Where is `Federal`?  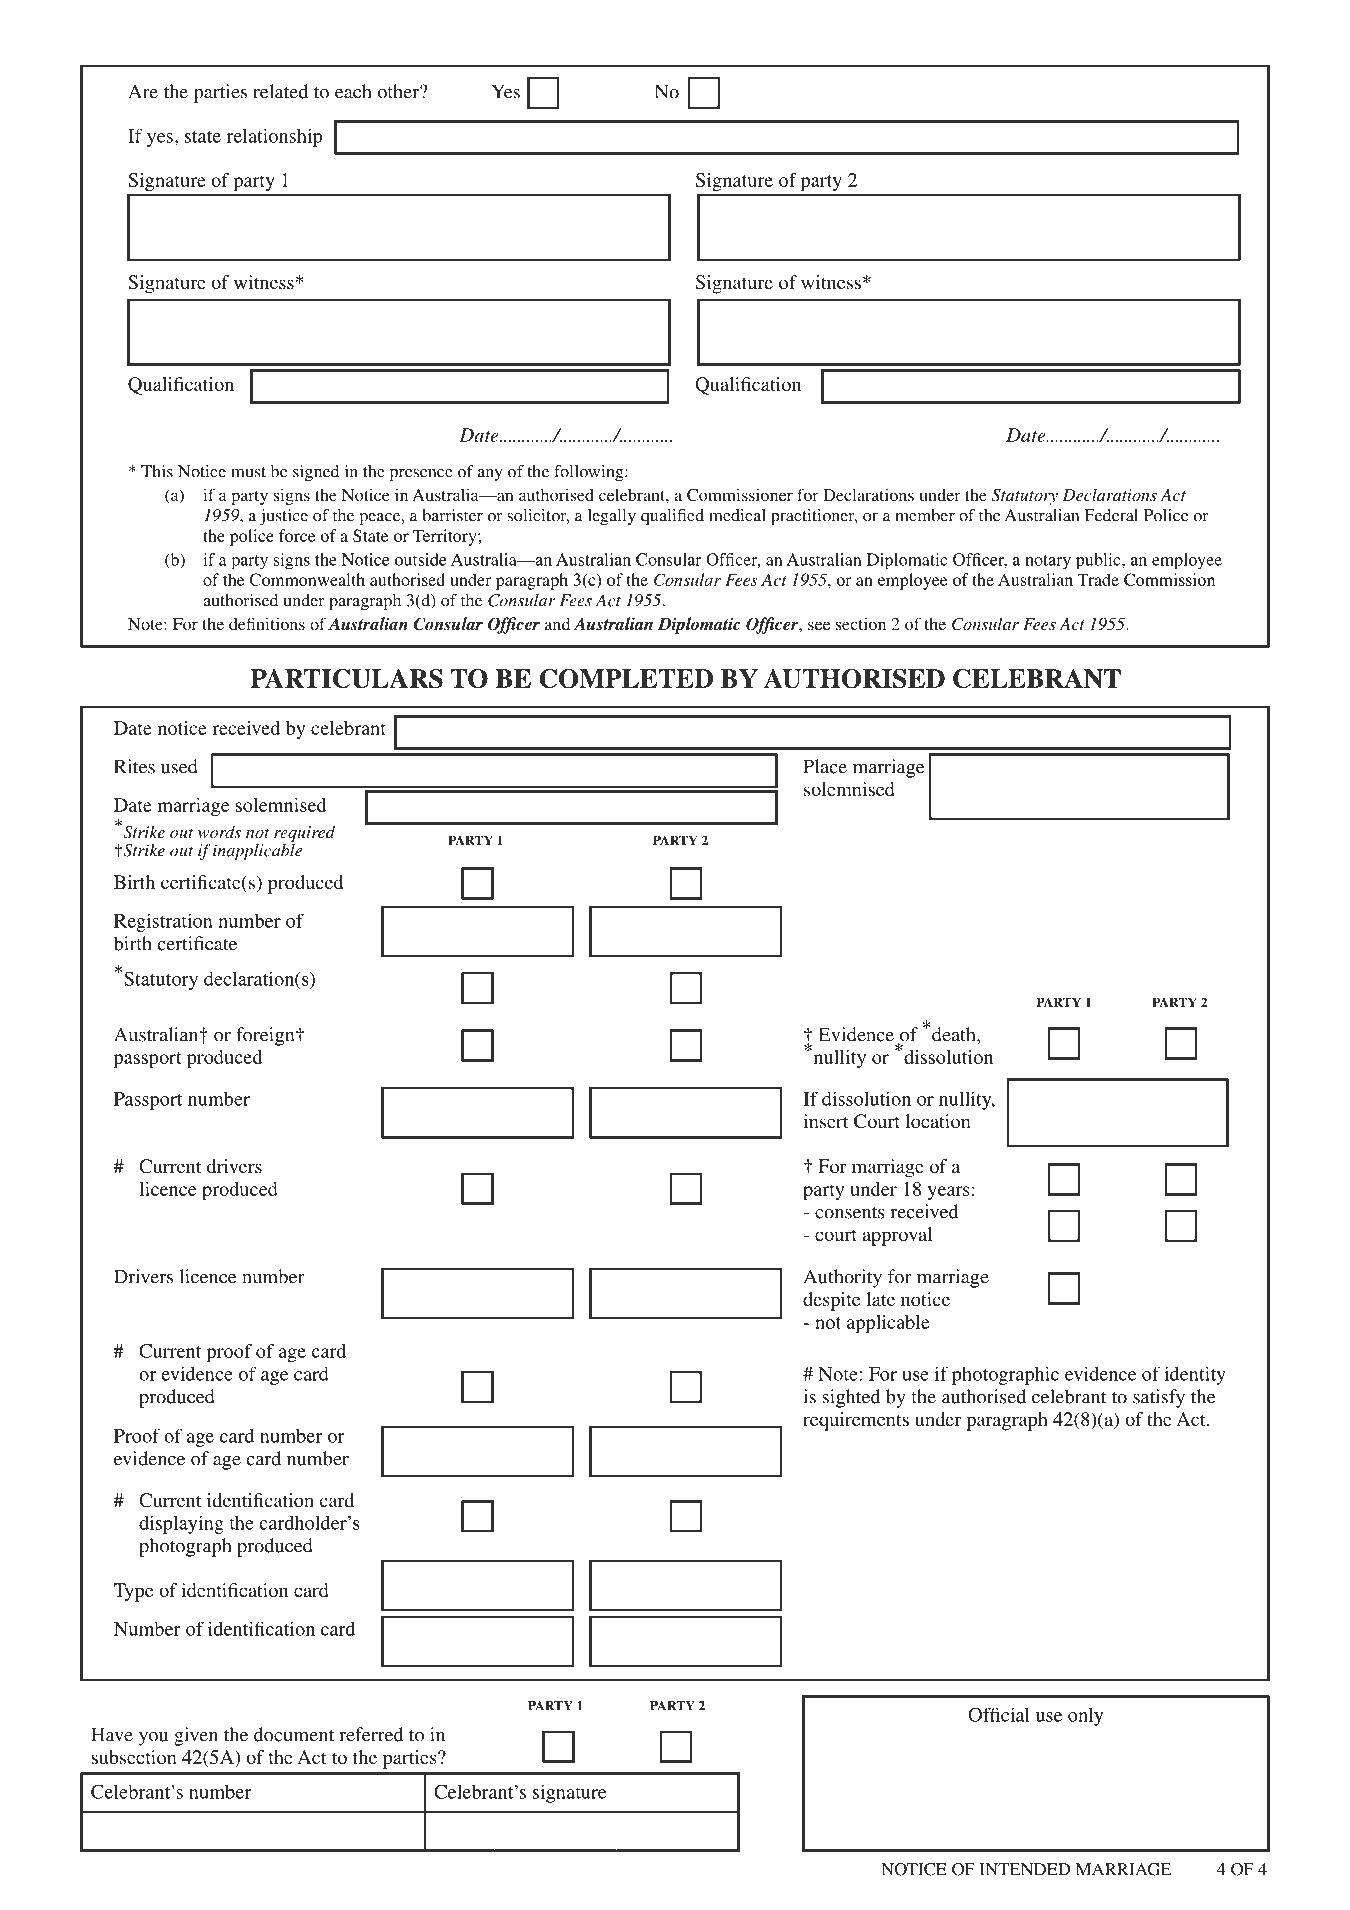
Federal is located at coordinates (1111, 515).
